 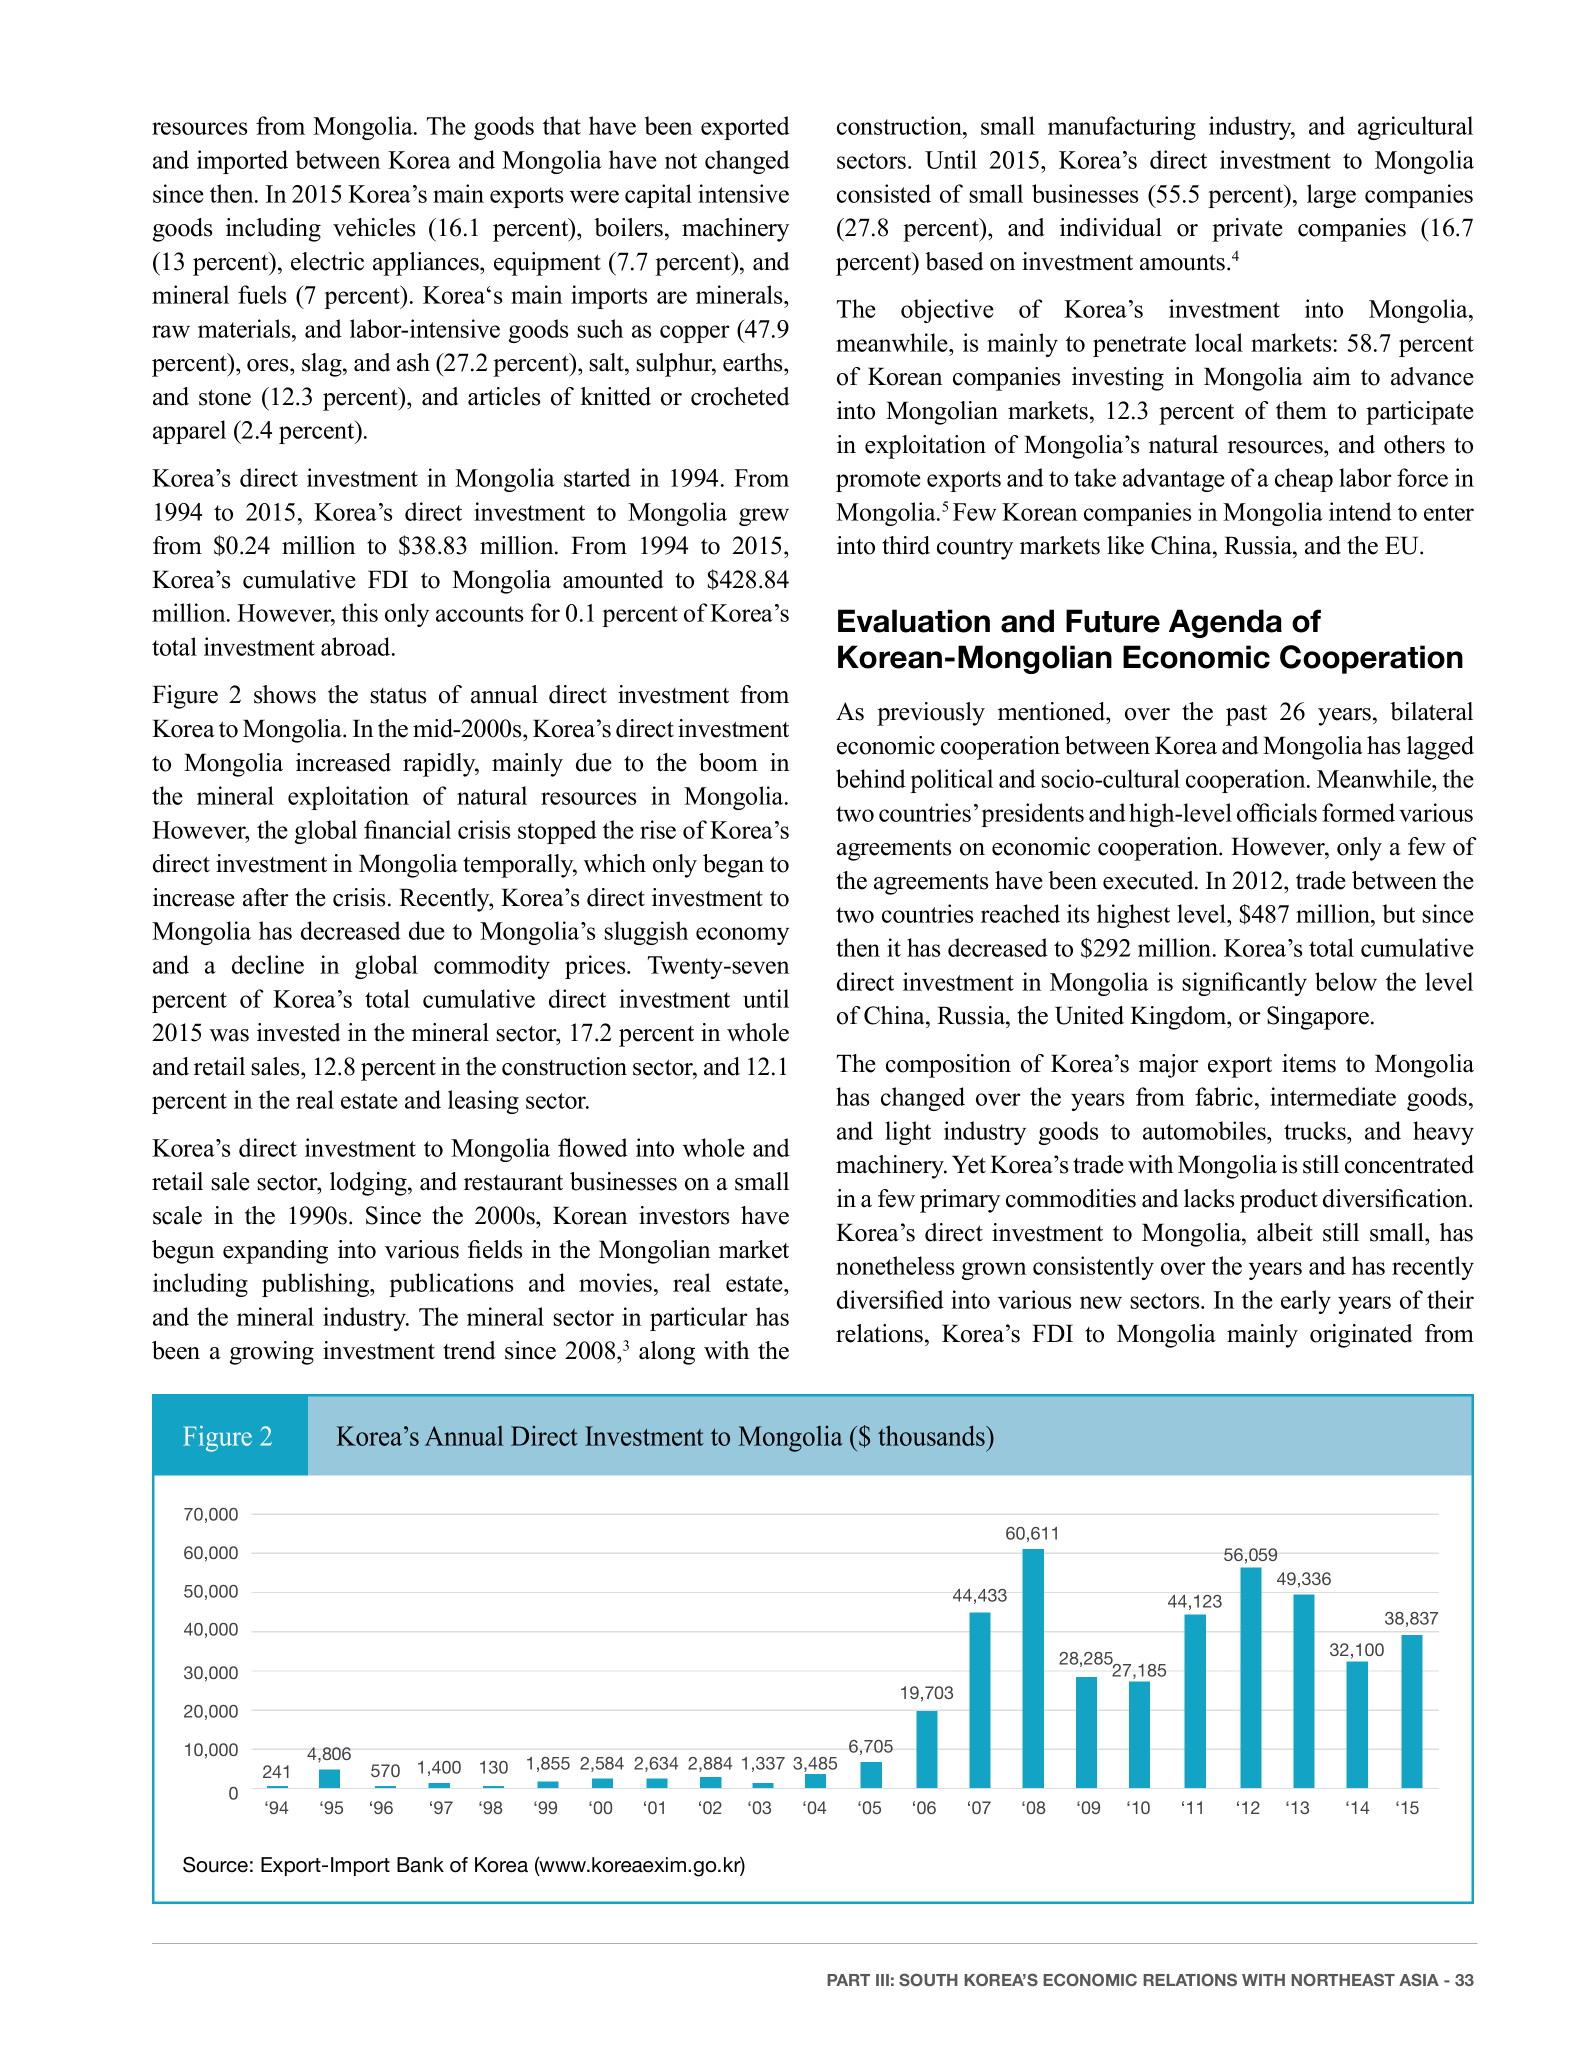 I want to click on III, so click(x=882, y=1980).
